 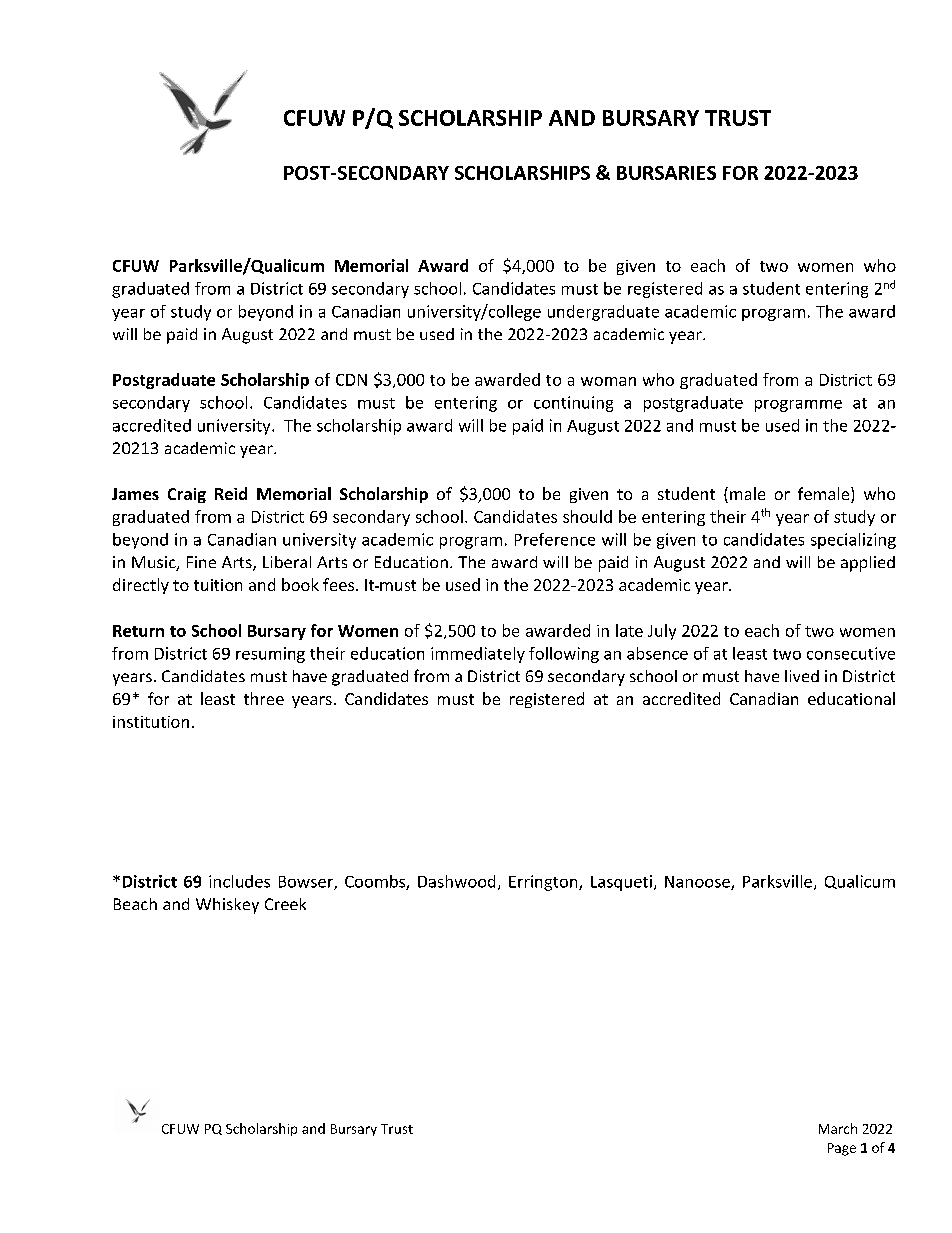 I want to click on resuming, so click(x=270, y=655).
